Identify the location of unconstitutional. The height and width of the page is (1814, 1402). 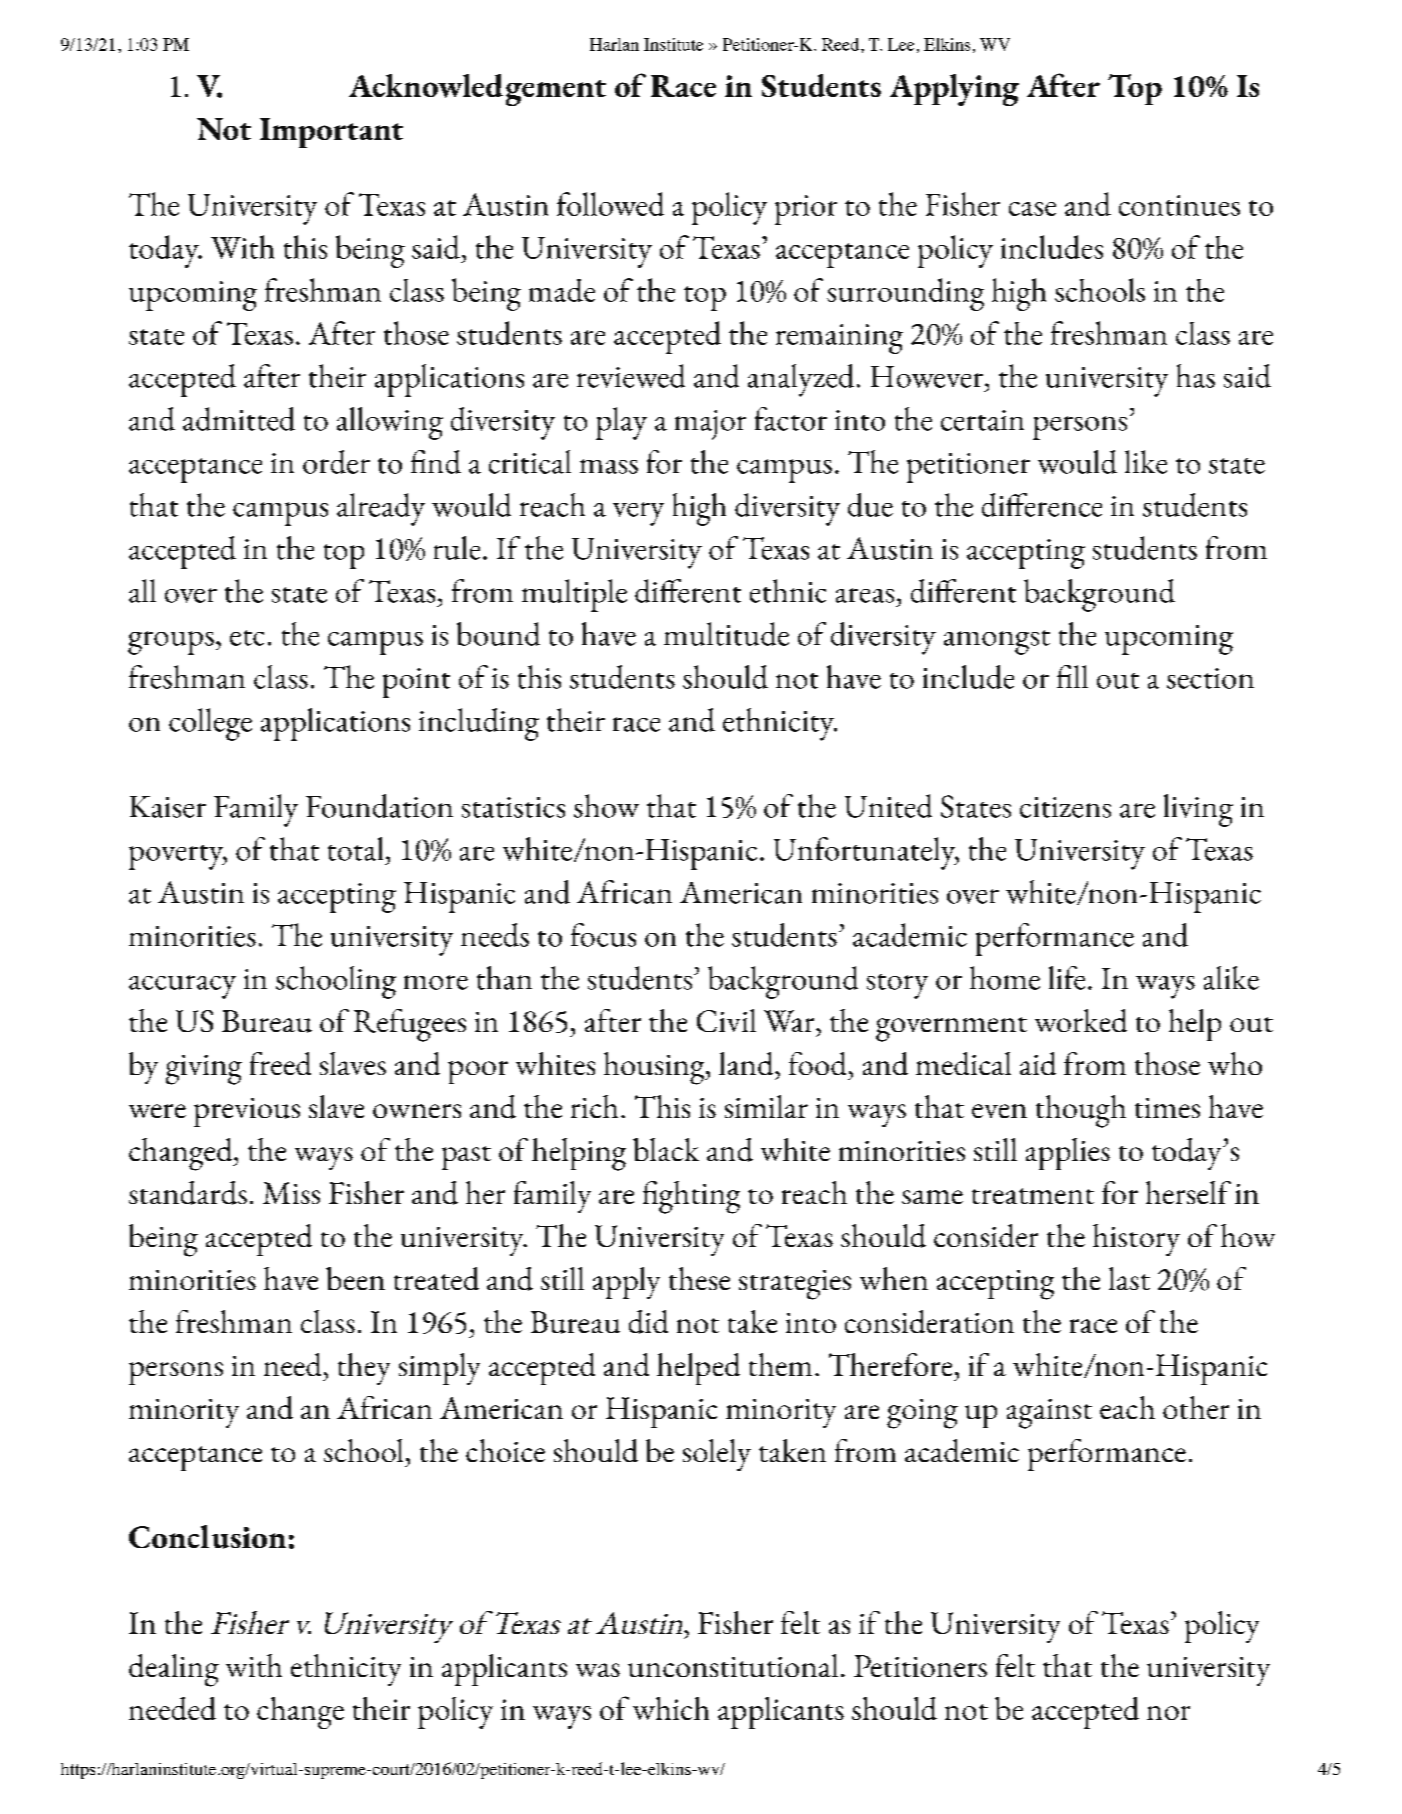
(733, 1665).
